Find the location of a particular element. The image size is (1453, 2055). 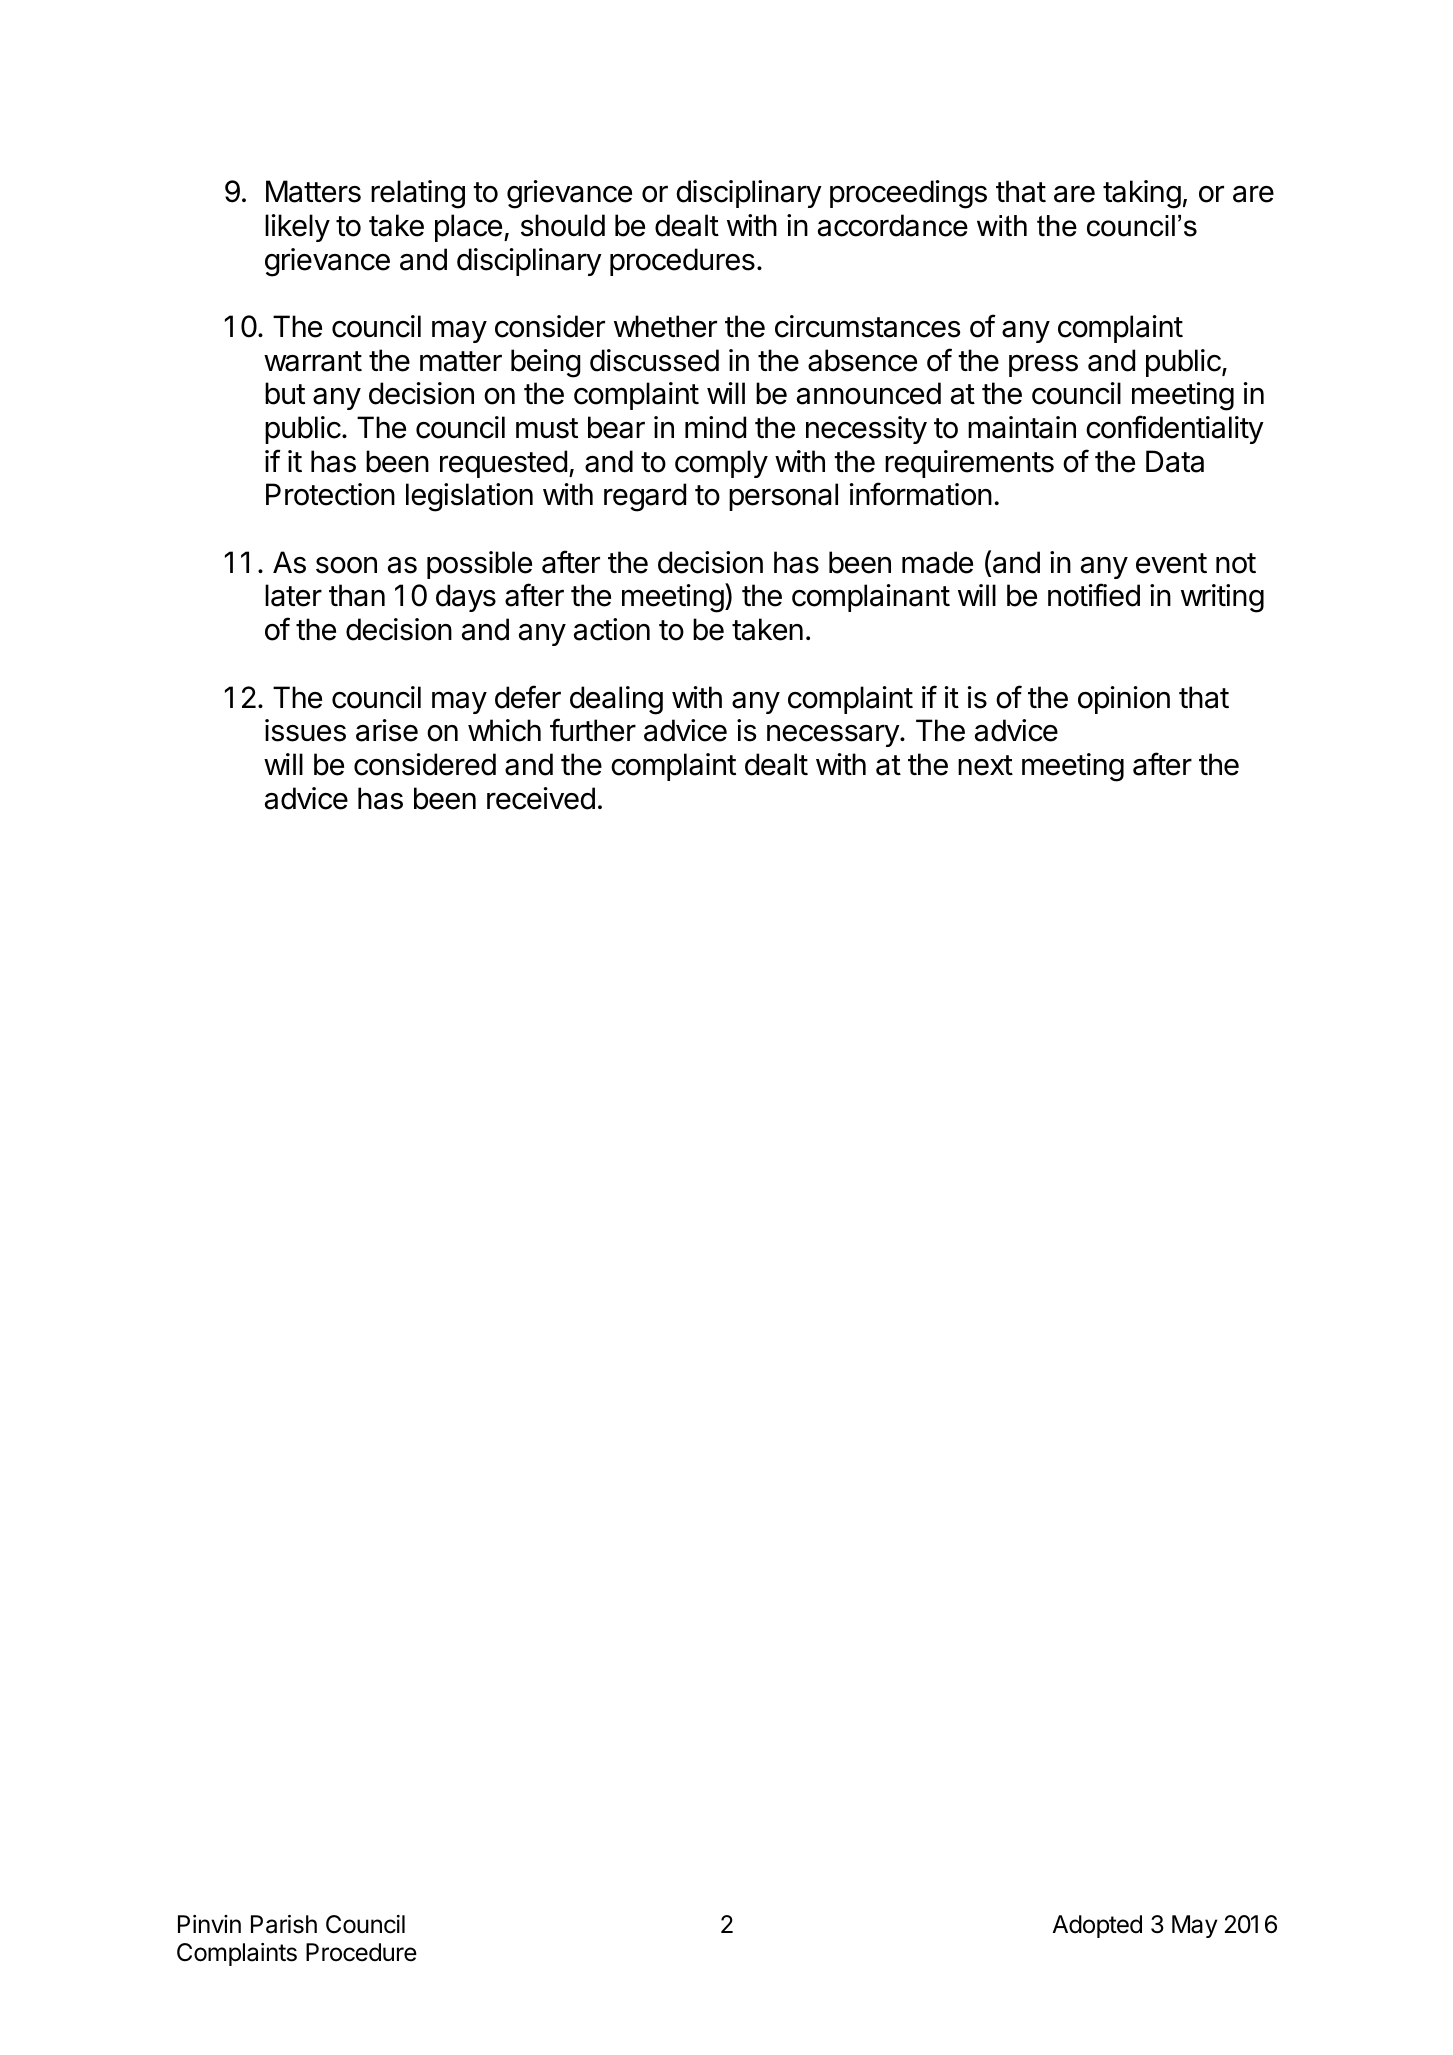

Adopted is located at coordinates (1097, 1926).
